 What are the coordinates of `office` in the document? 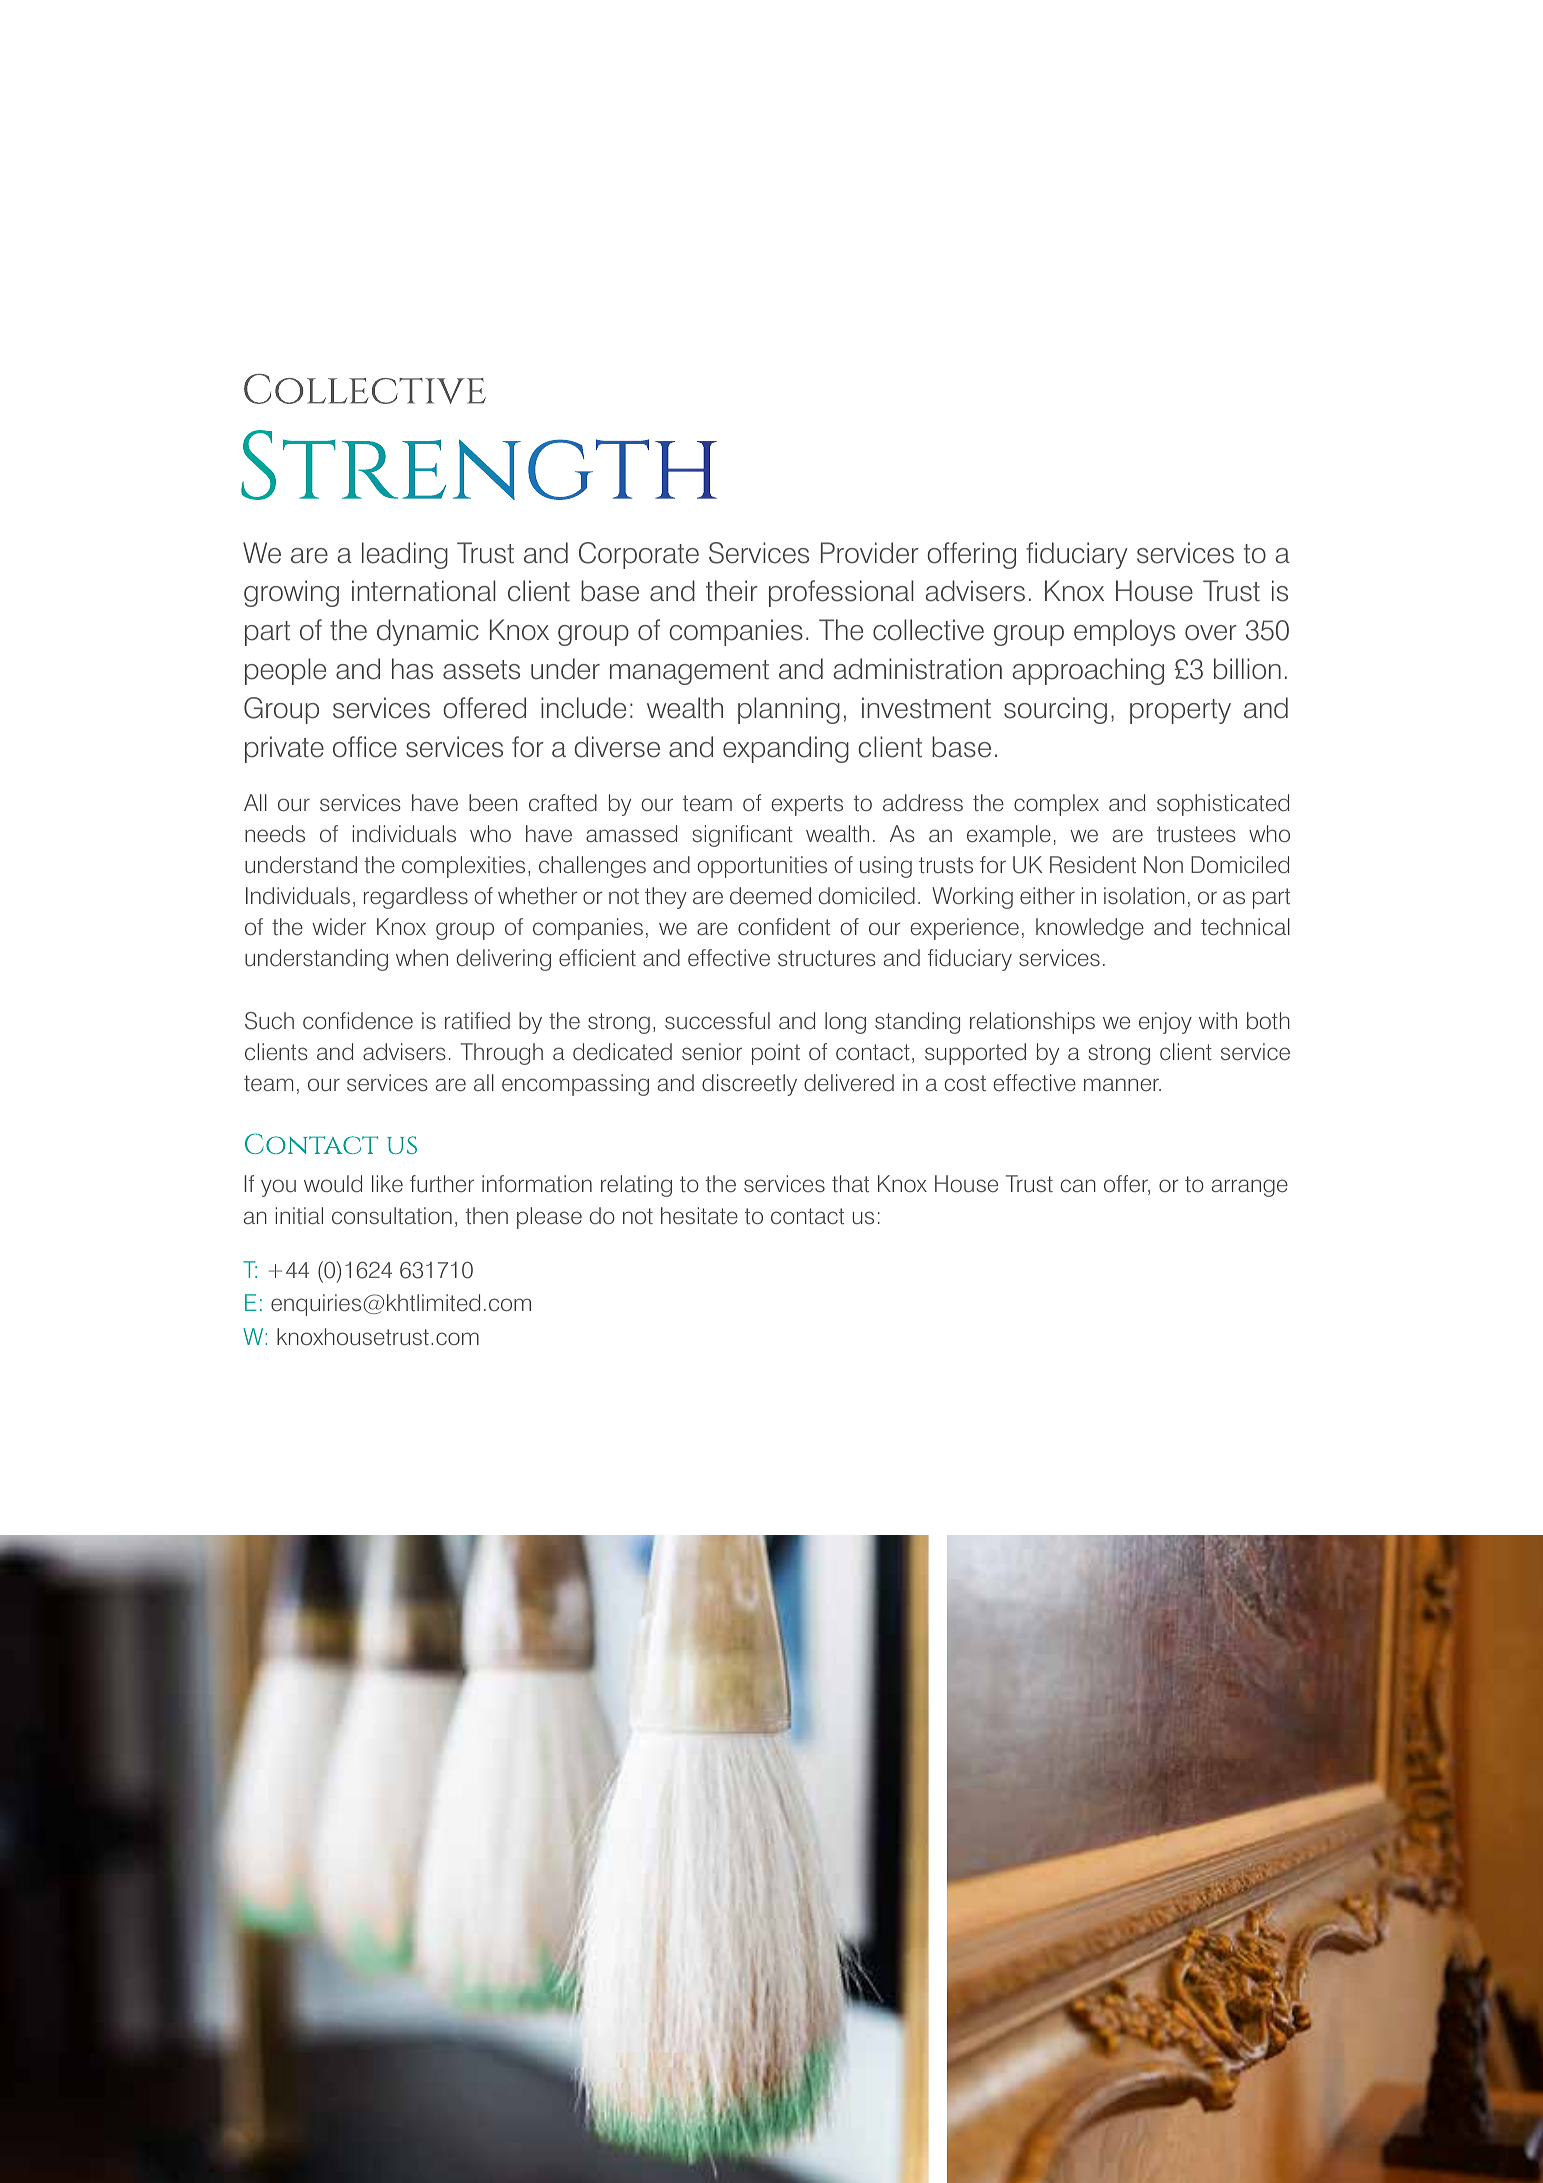 It's located at (365, 747).
